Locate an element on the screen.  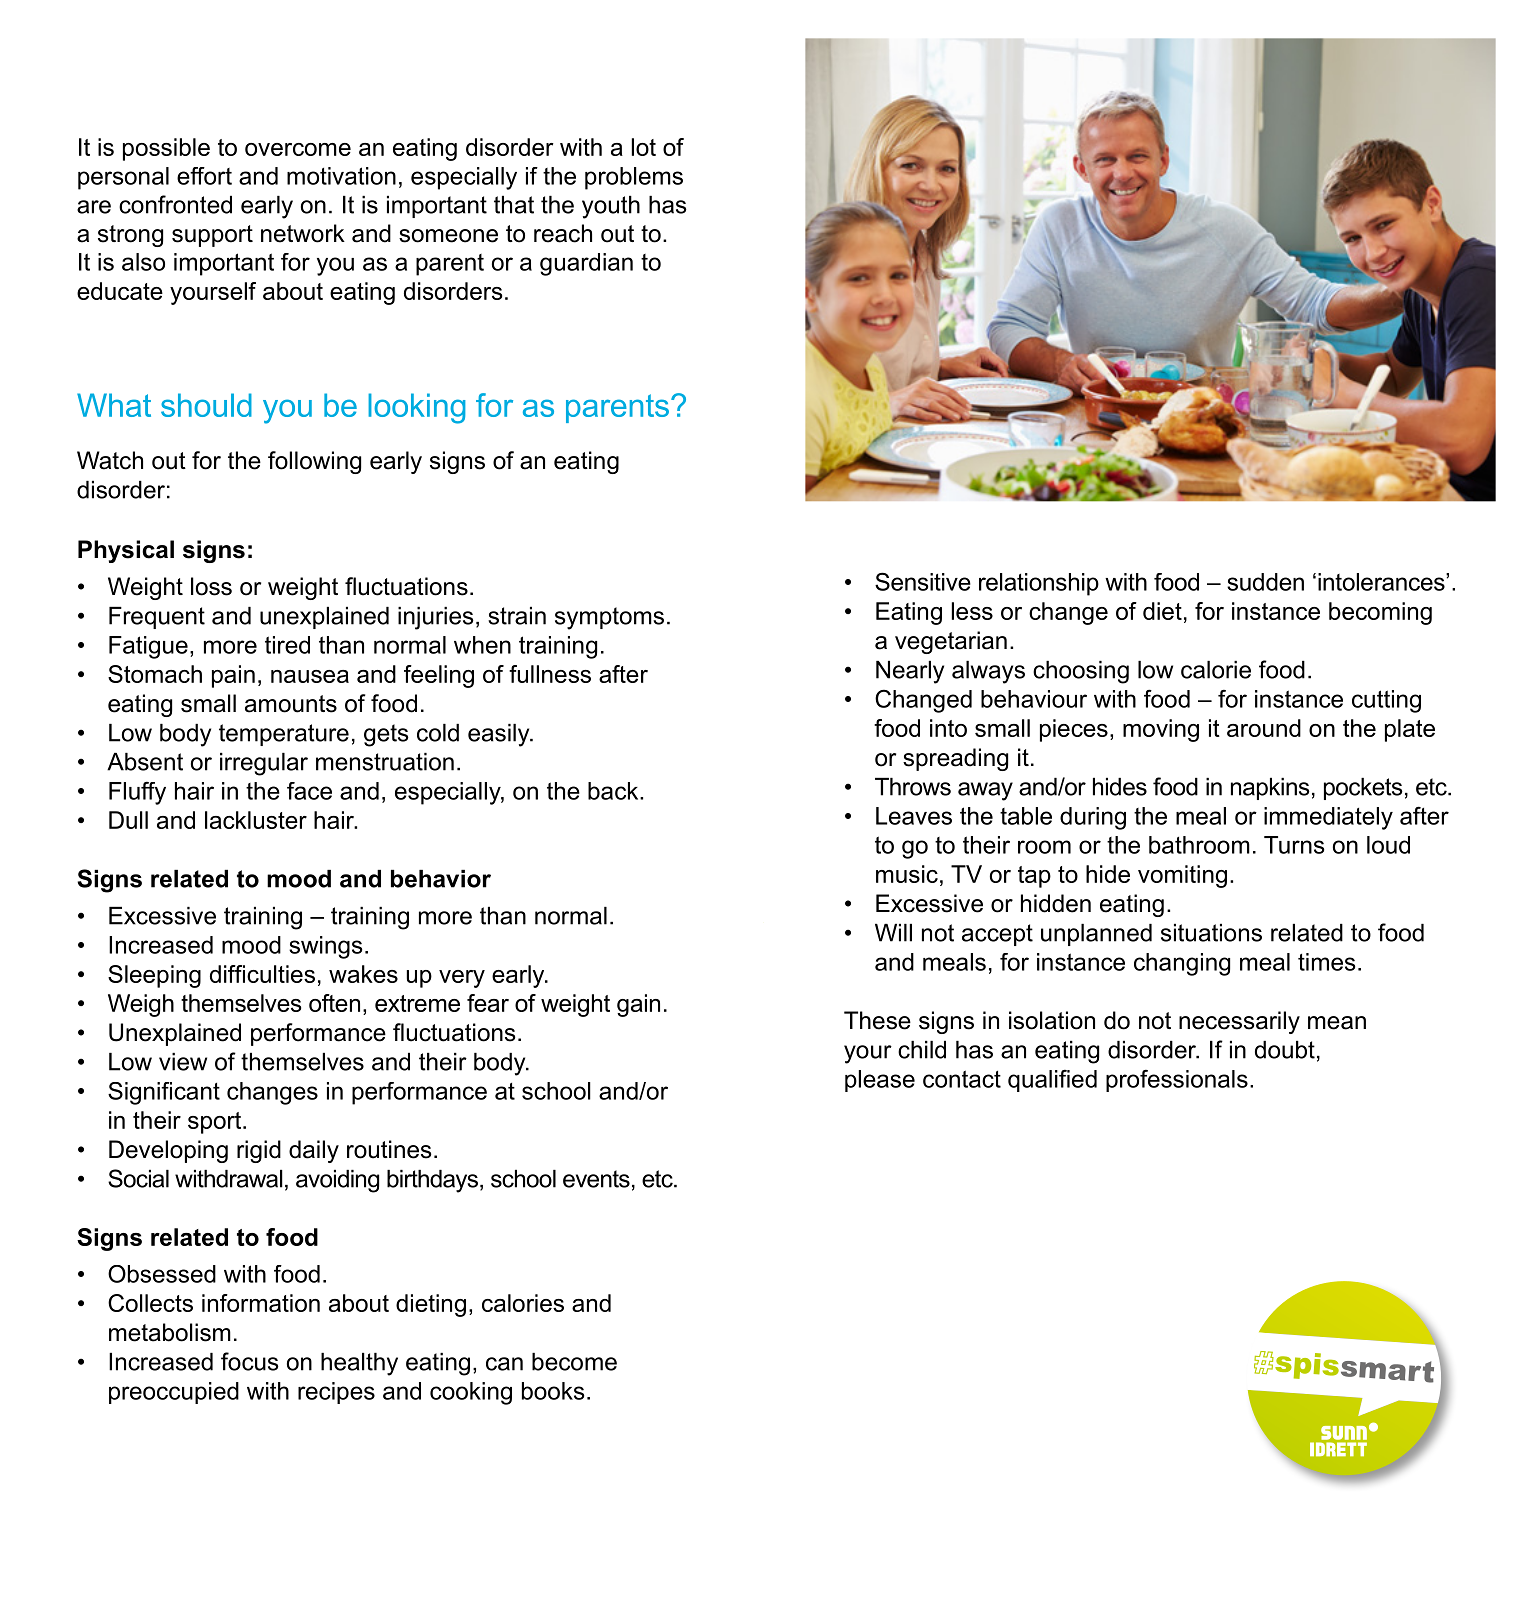
problems is located at coordinates (634, 178).
